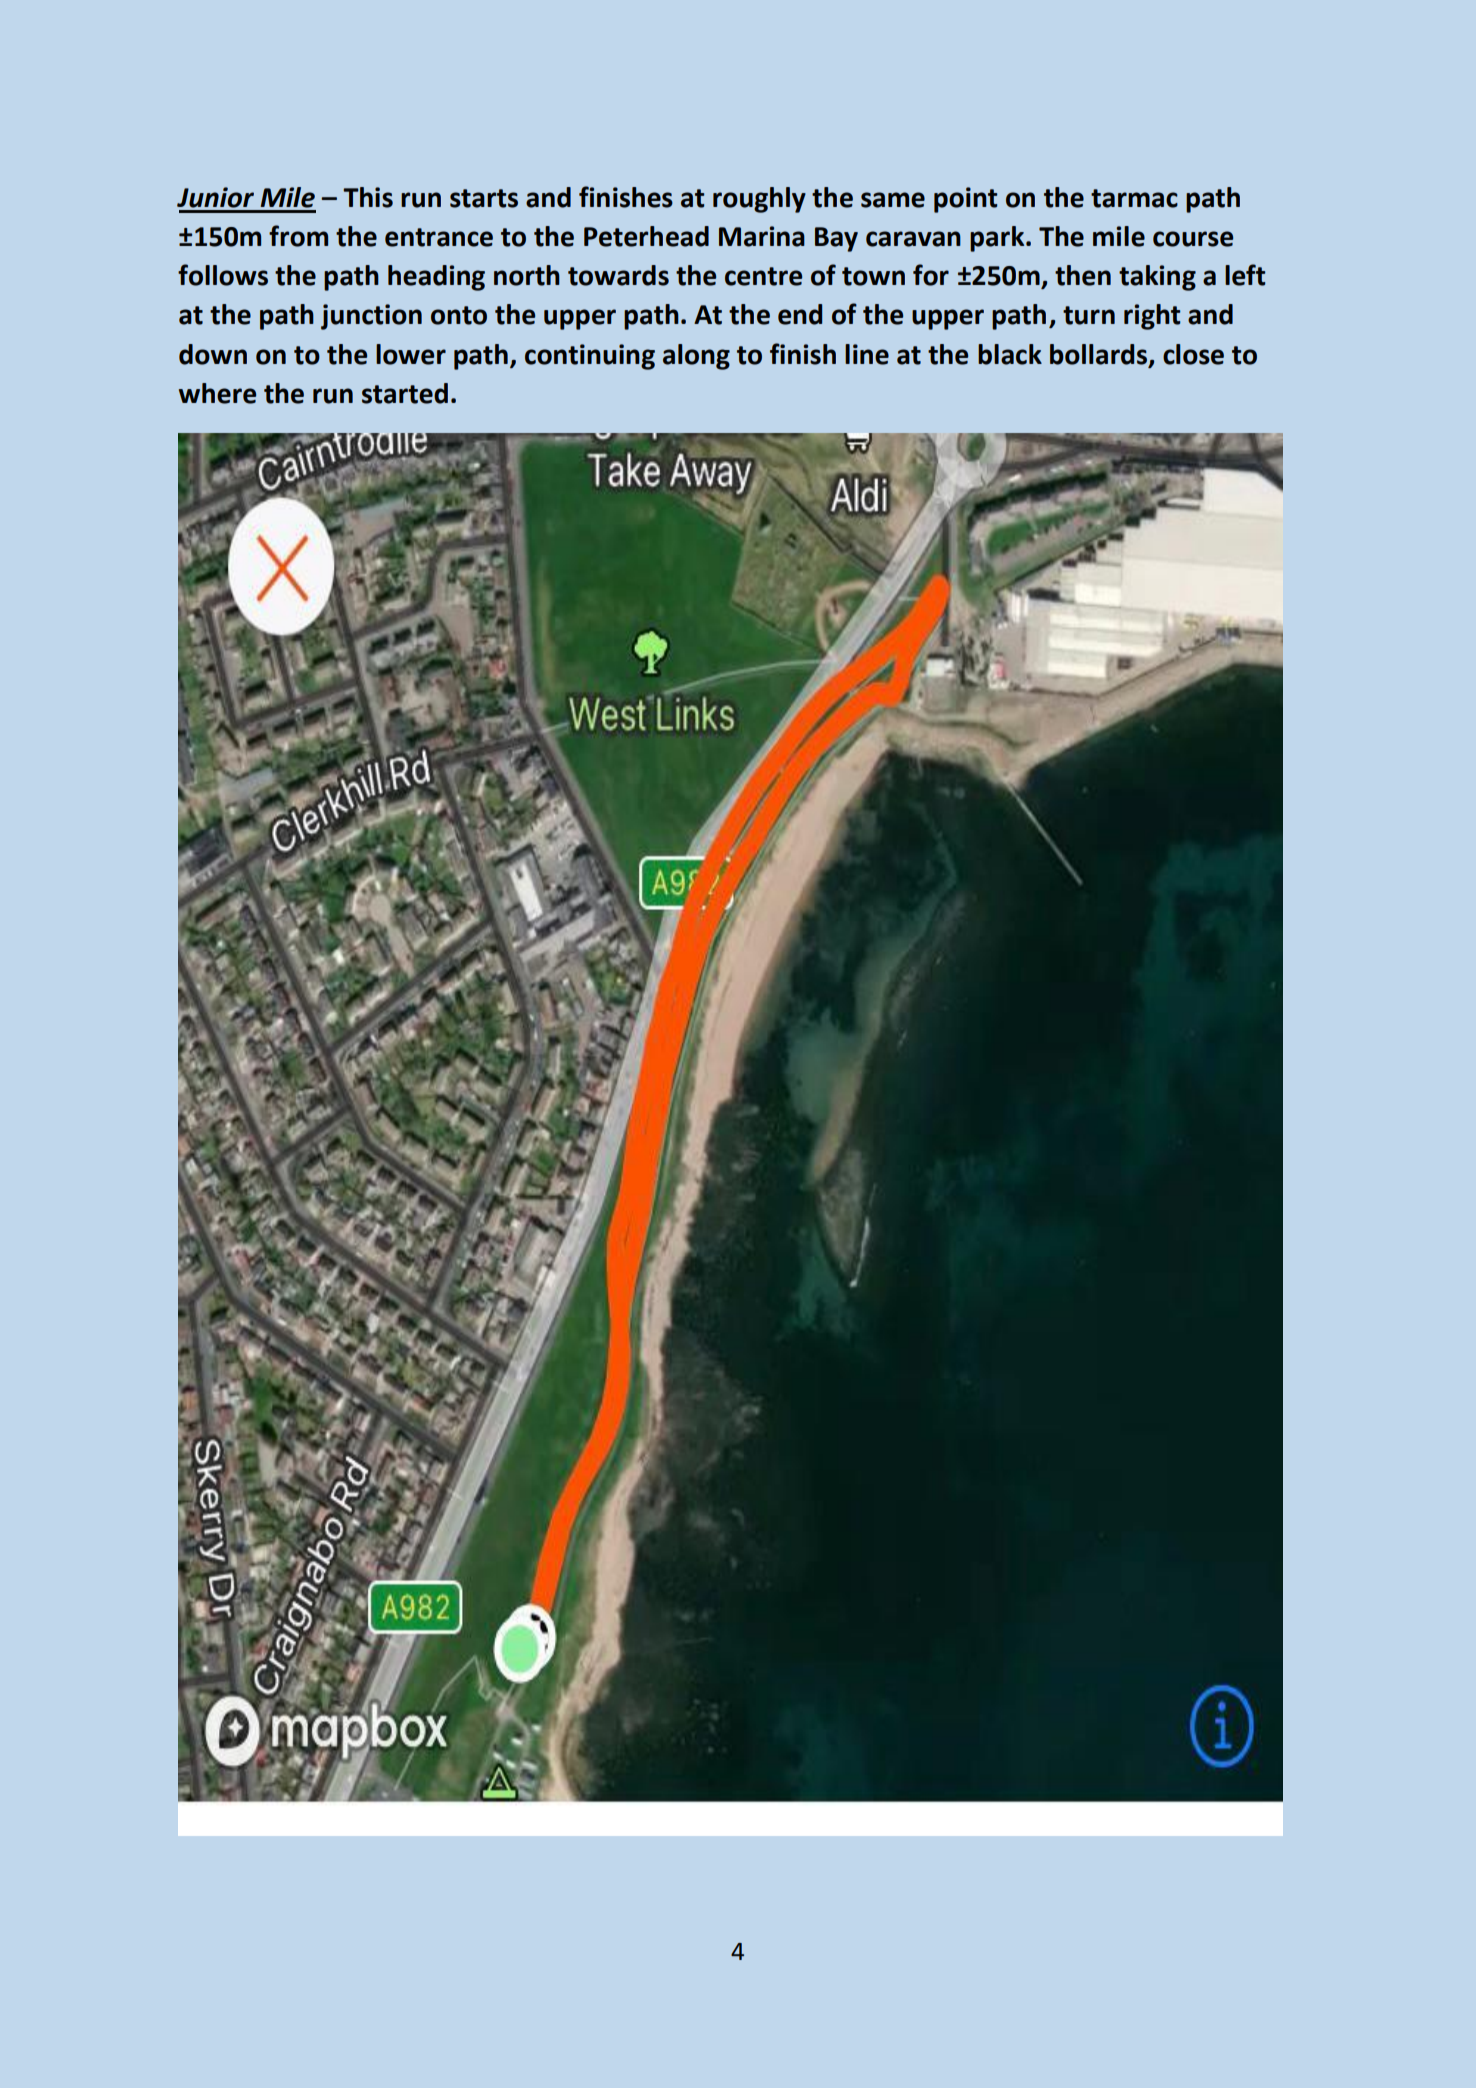 This image has width=1476, height=2088. What do you see at coordinates (368, 197) in the image?
I see `This` at bounding box center [368, 197].
